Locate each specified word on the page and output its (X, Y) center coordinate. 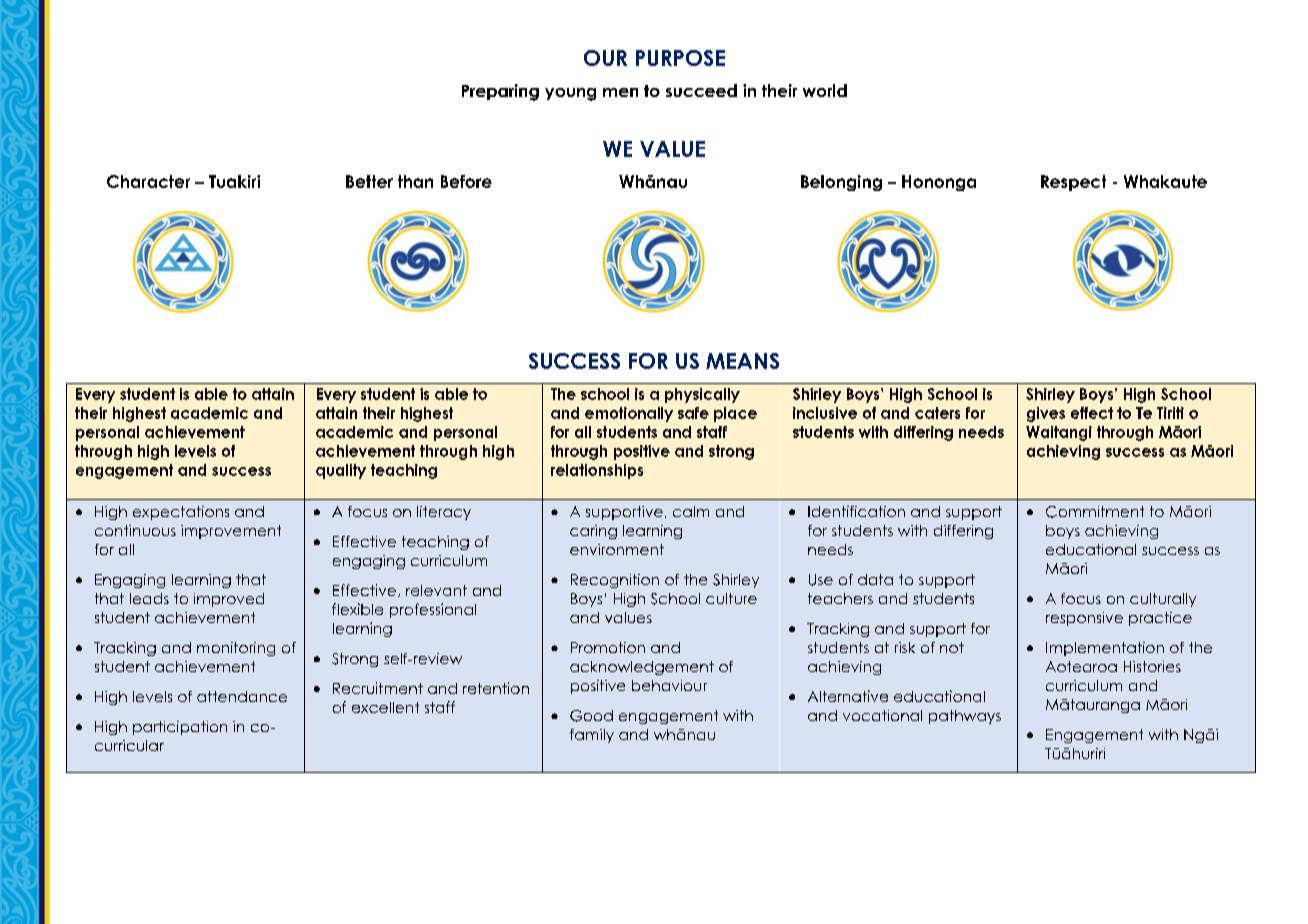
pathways (965, 717)
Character (148, 181)
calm (691, 511)
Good (591, 716)
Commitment (1095, 512)
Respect (1073, 183)
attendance (242, 696)
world (825, 90)
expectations (181, 513)
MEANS (742, 361)
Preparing (500, 92)
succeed (701, 90)
